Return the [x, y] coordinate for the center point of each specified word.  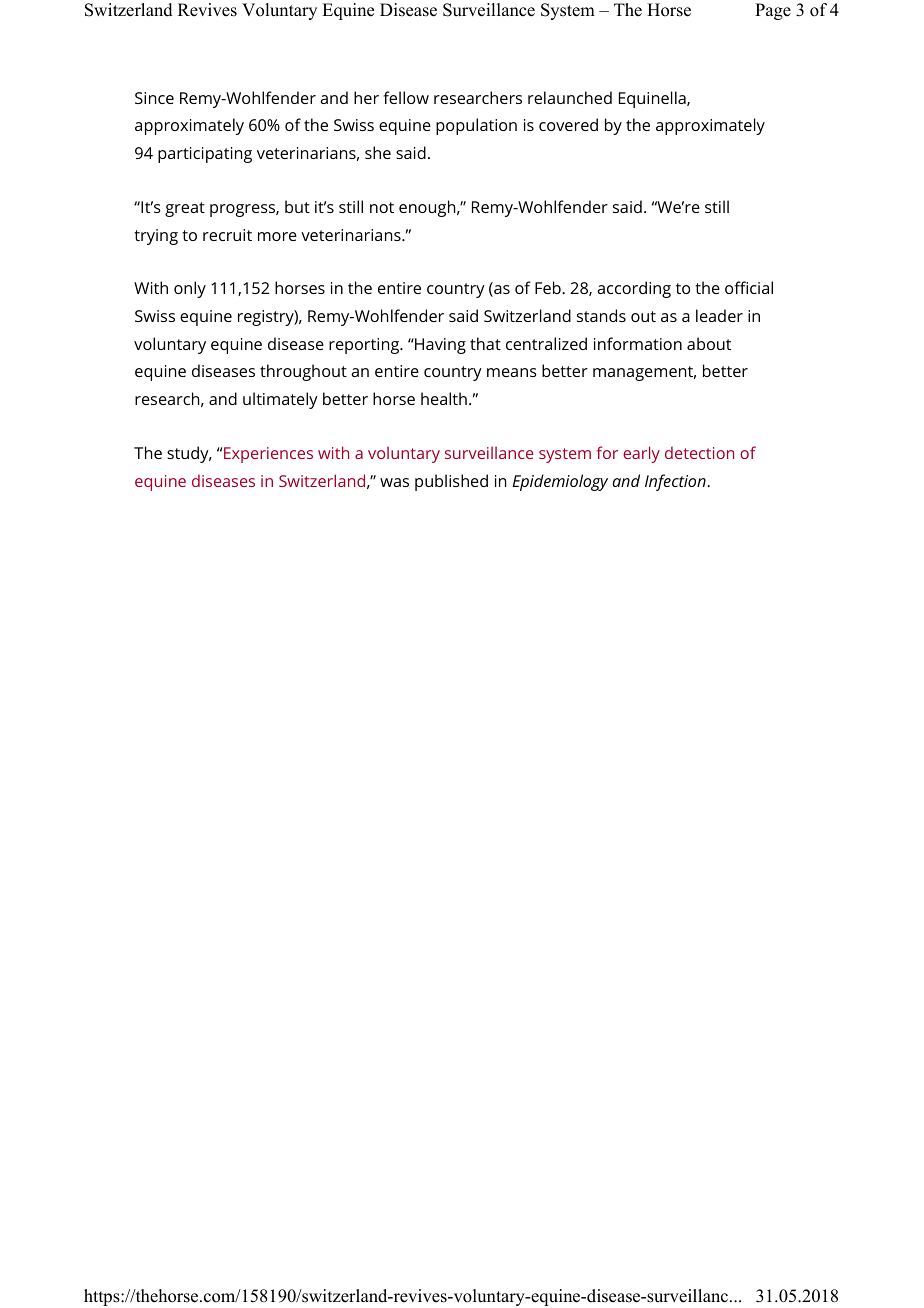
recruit [227, 235]
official [749, 287]
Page [773, 11]
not [382, 207]
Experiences [268, 455]
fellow [406, 97]
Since [154, 98]
